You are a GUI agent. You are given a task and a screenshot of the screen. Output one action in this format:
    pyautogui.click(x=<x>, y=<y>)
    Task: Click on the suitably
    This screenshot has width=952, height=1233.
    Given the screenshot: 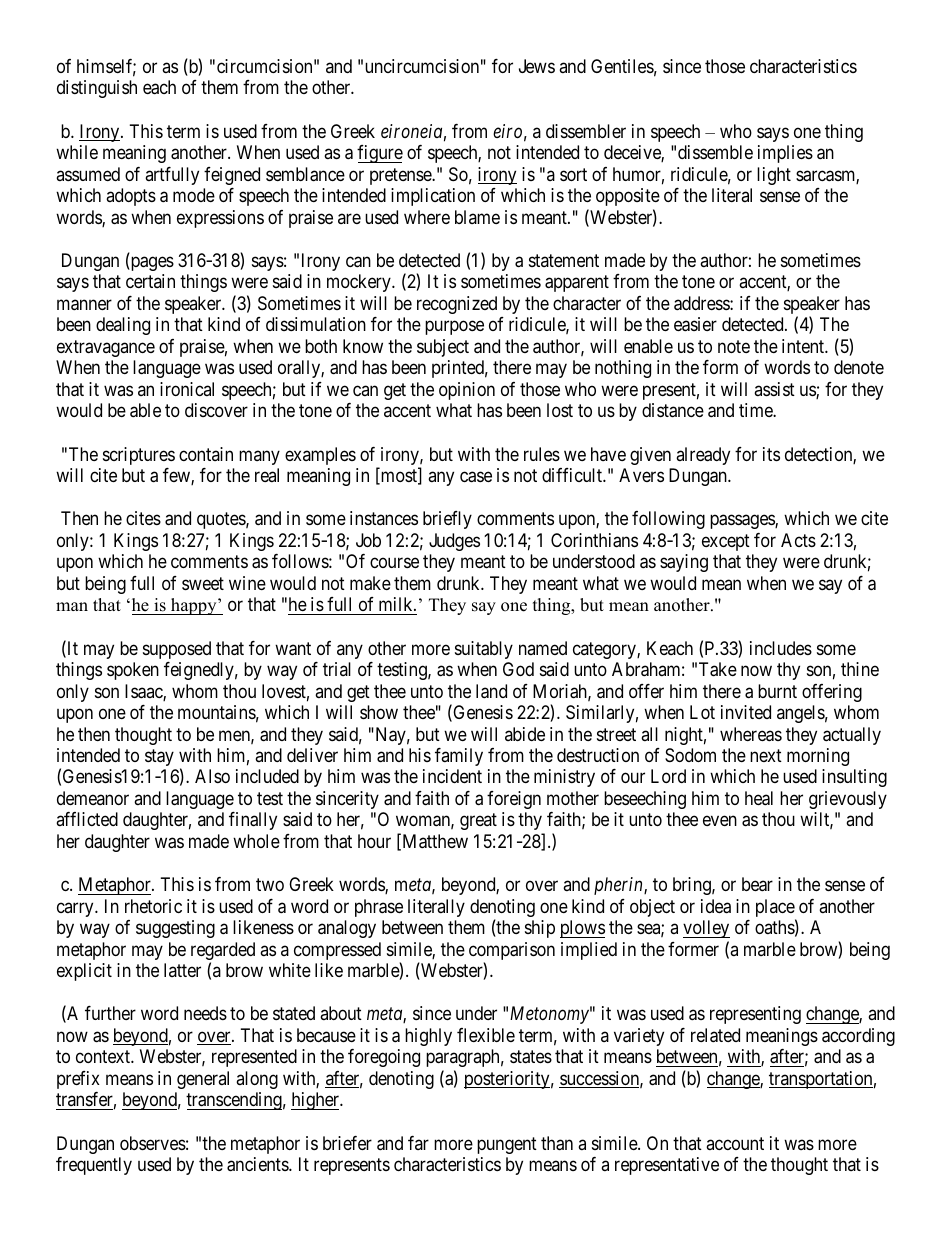 What is the action you would take?
    pyautogui.click(x=484, y=650)
